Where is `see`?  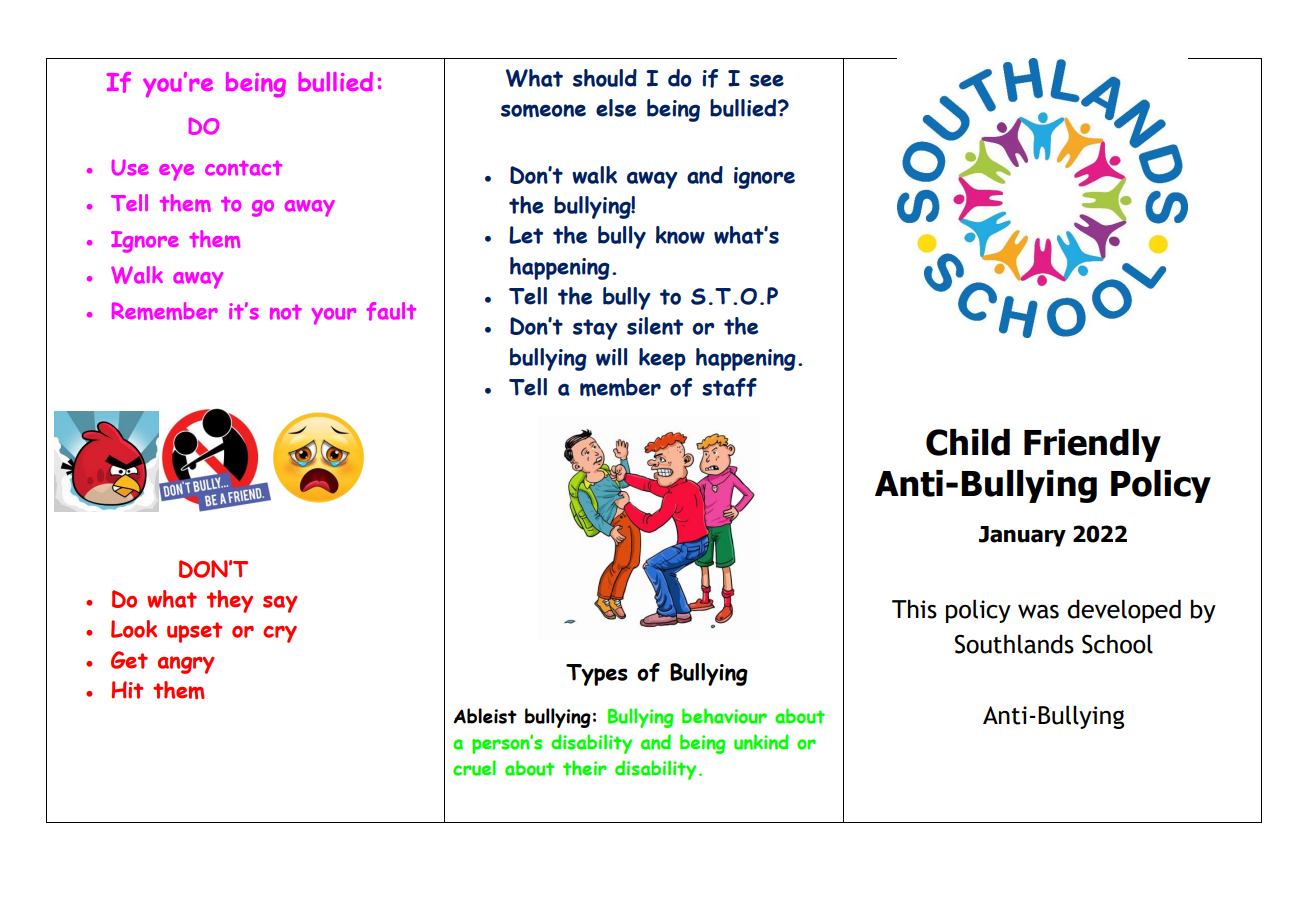 see is located at coordinates (767, 80).
